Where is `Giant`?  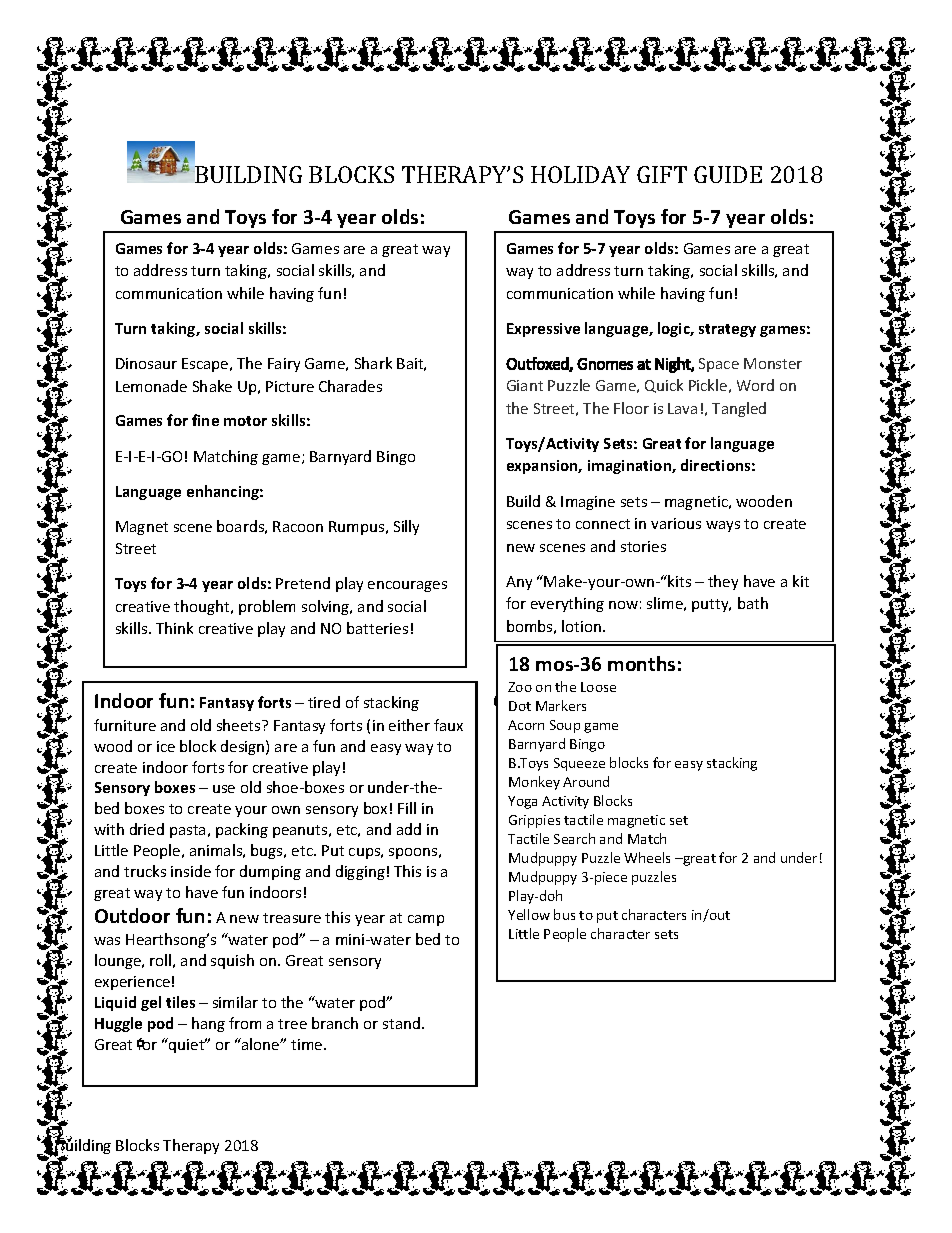 Giant is located at coordinates (525, 385).
